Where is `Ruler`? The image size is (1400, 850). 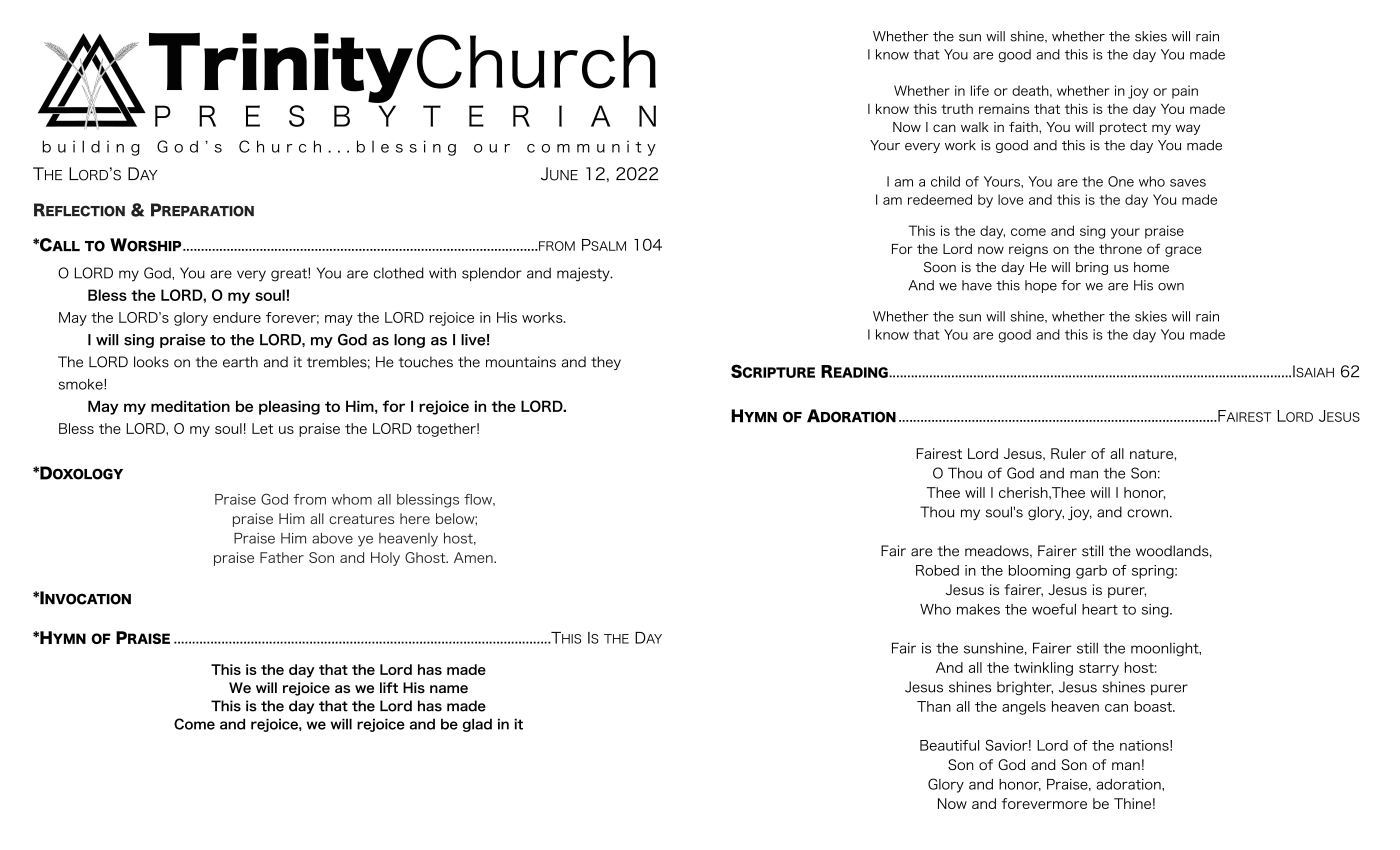 Ruler is located at coordinates (1068, 453).
